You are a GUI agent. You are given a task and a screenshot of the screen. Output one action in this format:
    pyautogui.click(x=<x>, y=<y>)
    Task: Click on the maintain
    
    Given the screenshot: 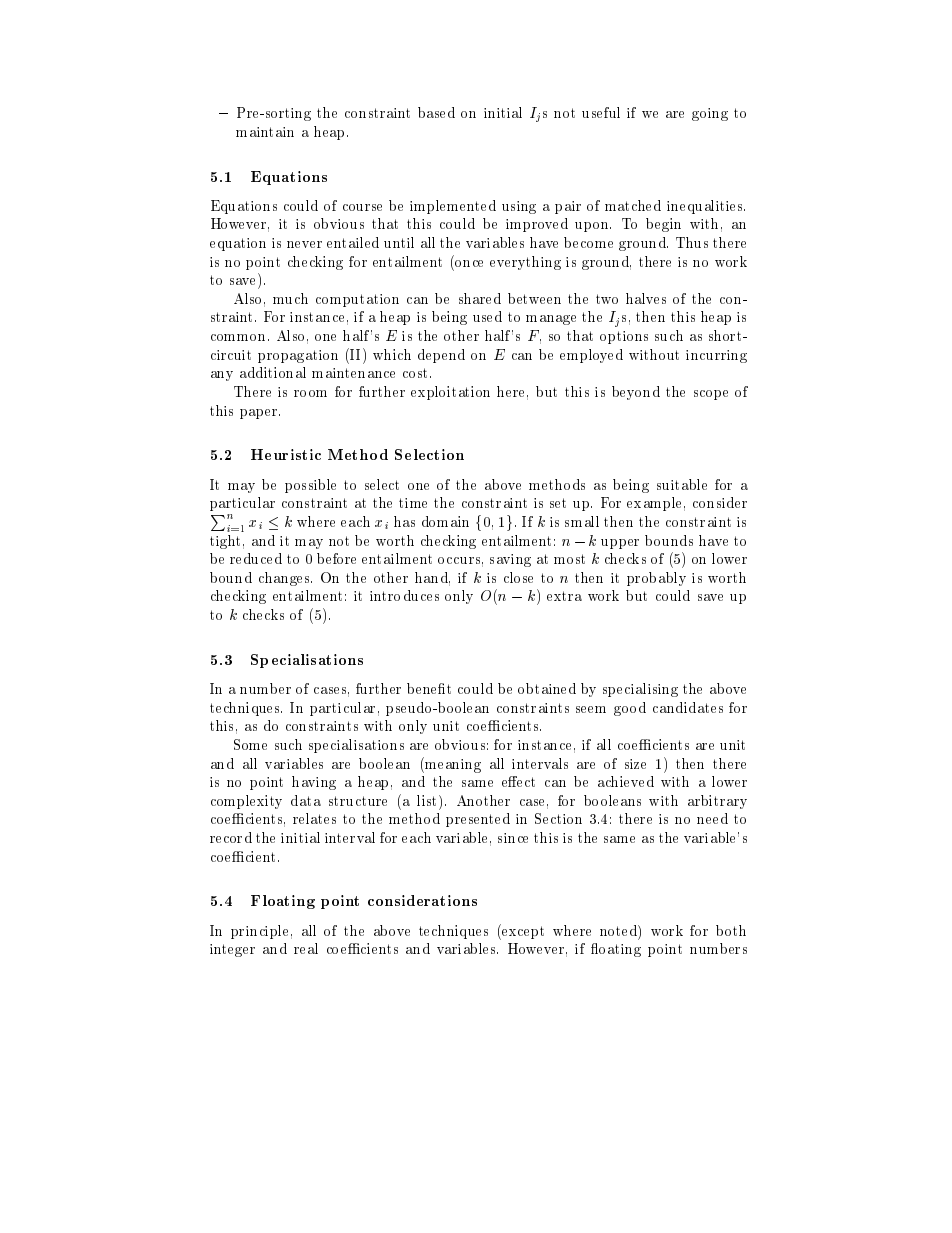 What is the action you would take?
    pyautogui.click(x=265, y=132)
